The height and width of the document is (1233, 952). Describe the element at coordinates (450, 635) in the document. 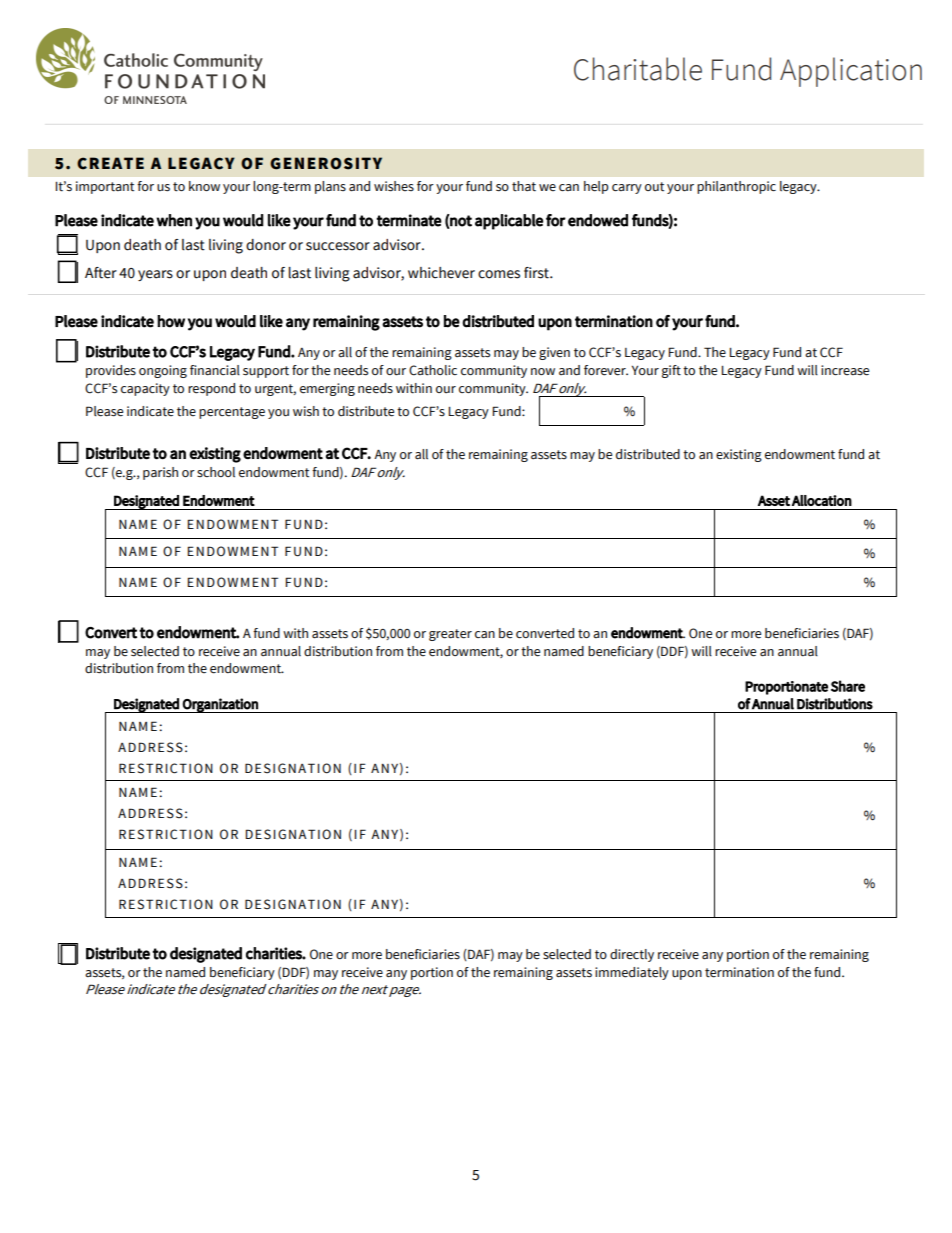

I see `greater` at that location.
